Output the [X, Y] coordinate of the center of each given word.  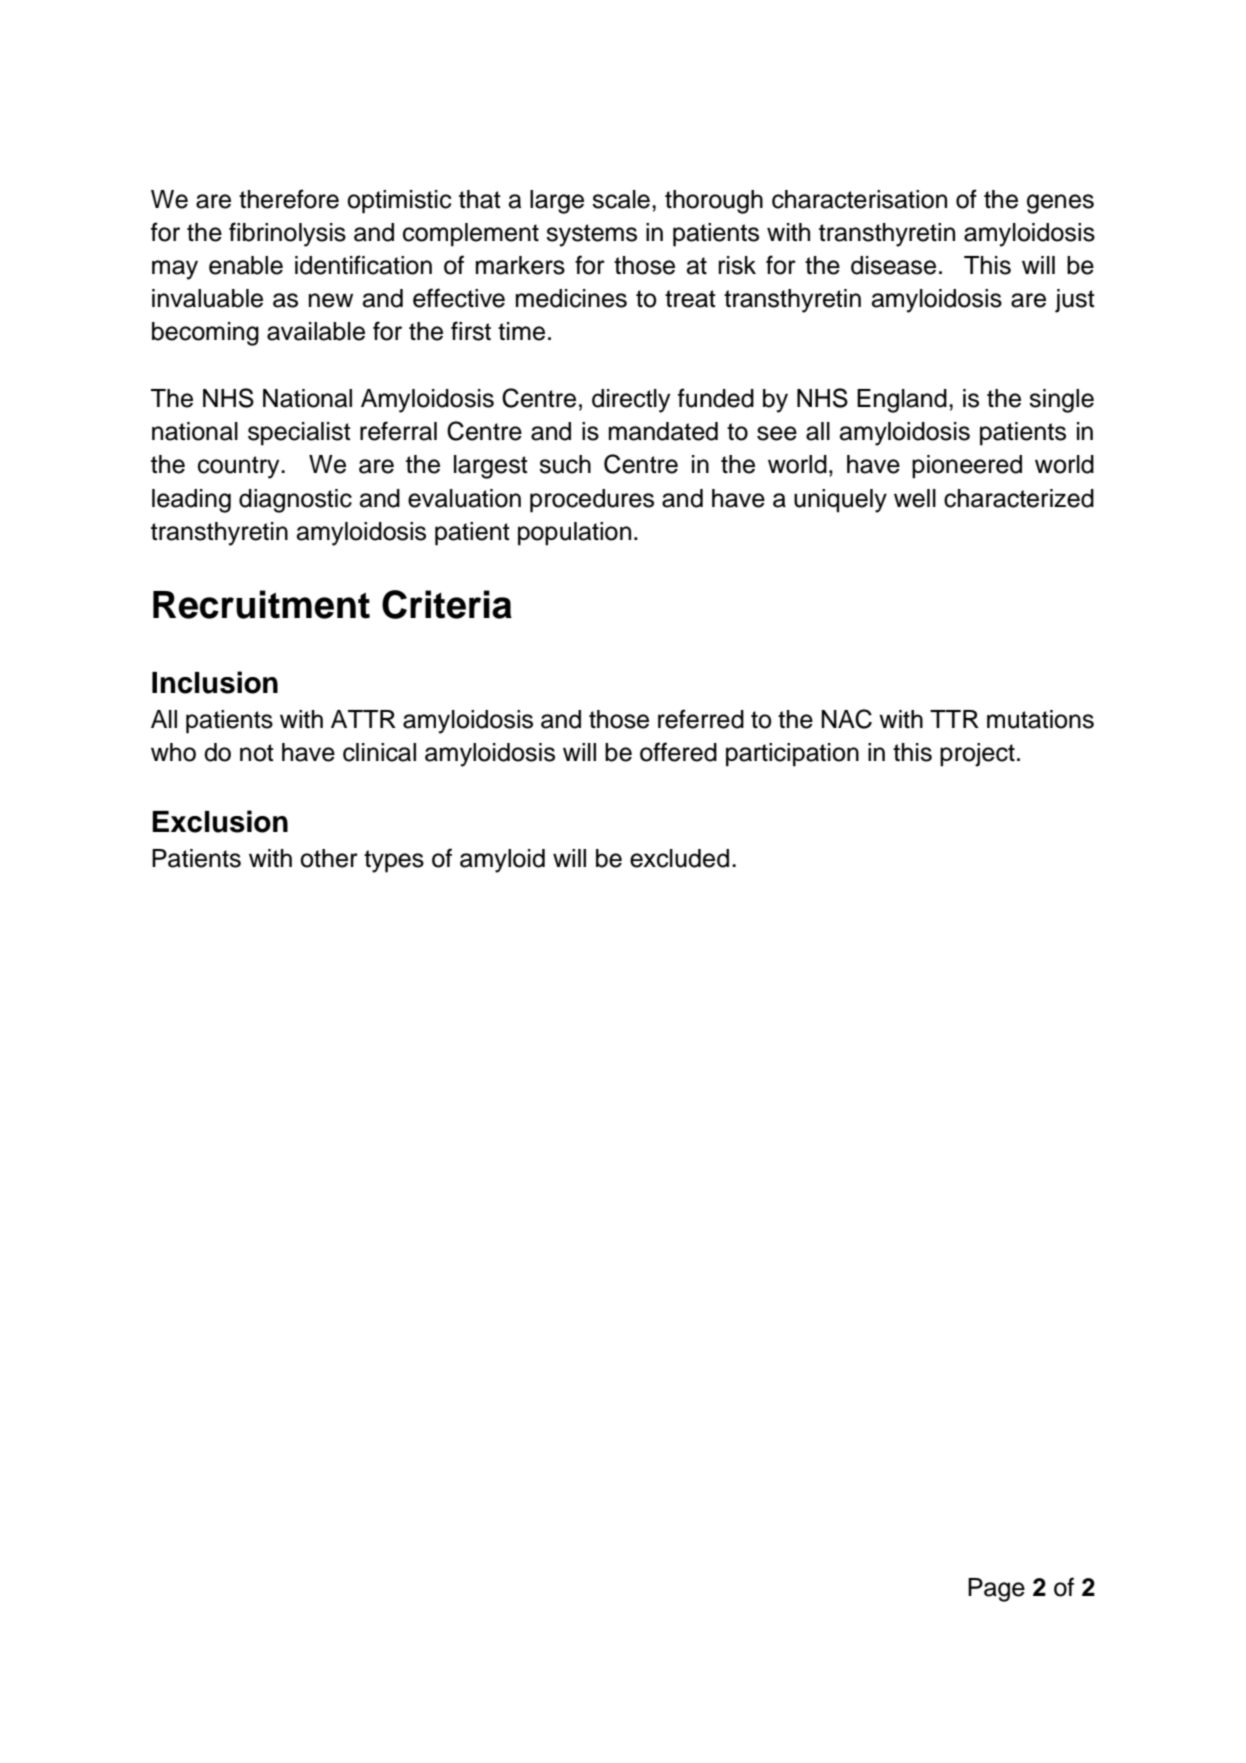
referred [701, 719]
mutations [1040, 719]
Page [996, 1590]
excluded [679, 858]
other [329, 858]
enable [246, 265]
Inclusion [215, 682]
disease [893, 265]
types [394, 861]
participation [792, 755]
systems [591, 235]
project [977, 755]
